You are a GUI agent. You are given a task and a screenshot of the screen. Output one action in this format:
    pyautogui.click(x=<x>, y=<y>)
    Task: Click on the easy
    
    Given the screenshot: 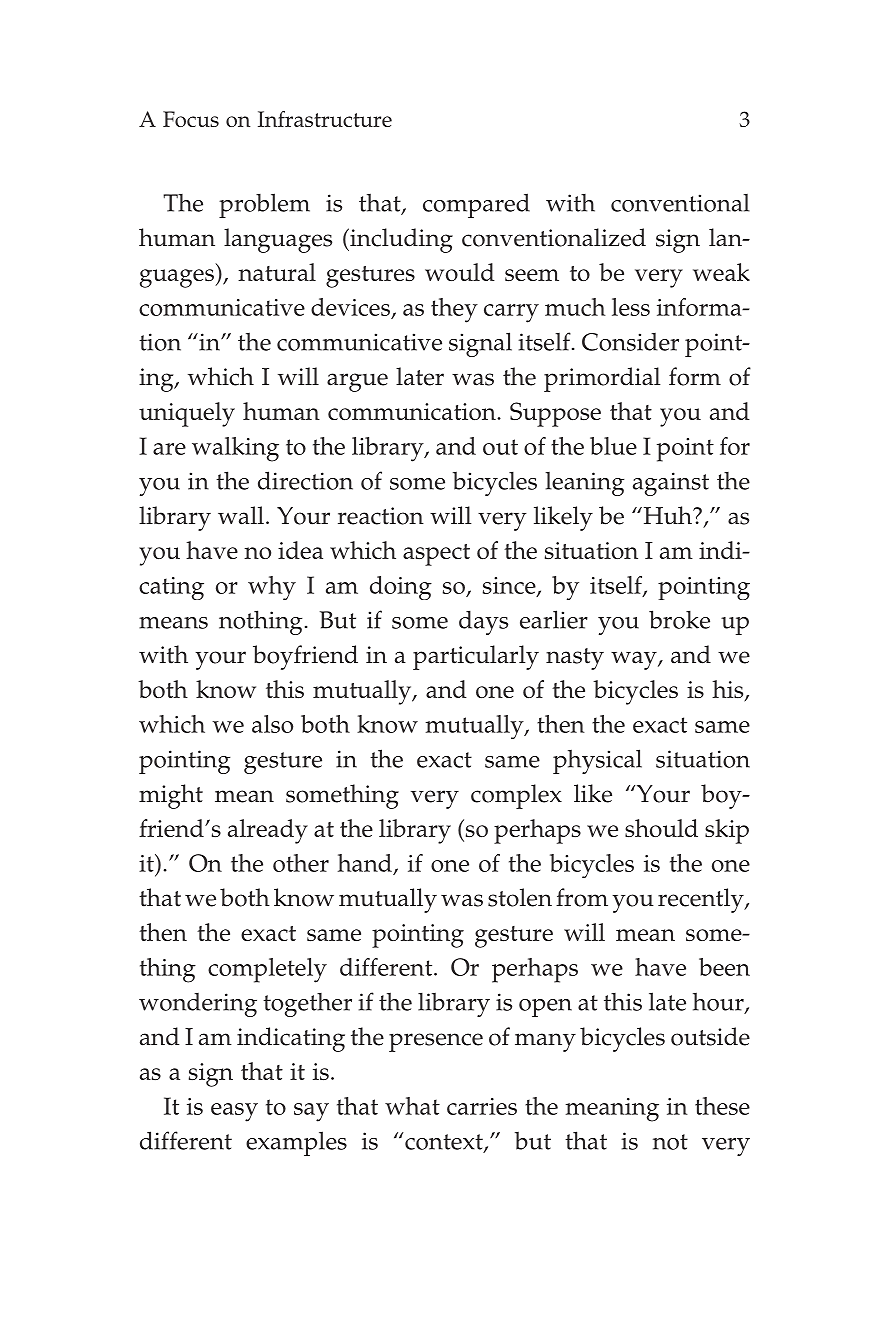 What is the action you would take?
    pyautogui.click(x=234, y=1112)
